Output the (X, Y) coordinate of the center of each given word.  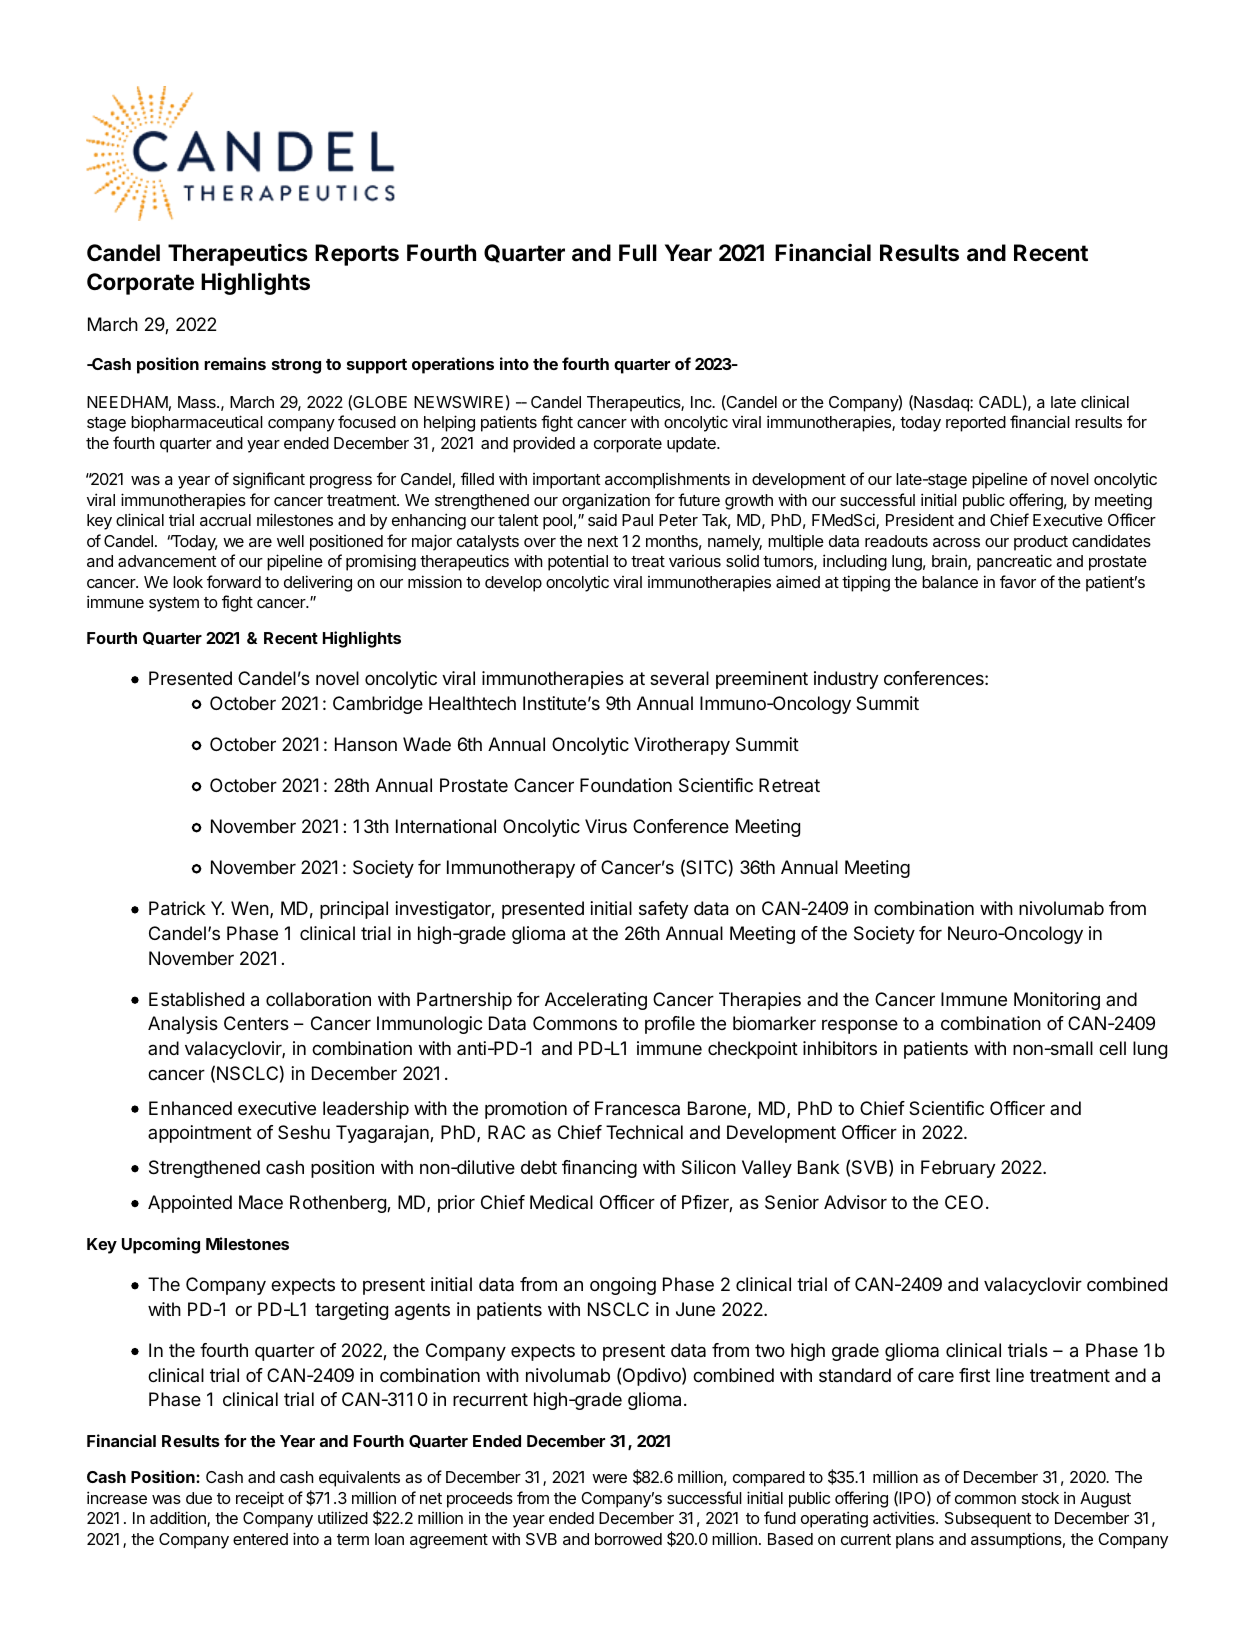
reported (976, 424)
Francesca (637, 1108)
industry (846, 680)
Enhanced (190, 1108)
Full (638, 252)
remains (235, 363)
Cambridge (378, 705)
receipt (260, 1499)
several (679, 678)
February (958, 1169)
